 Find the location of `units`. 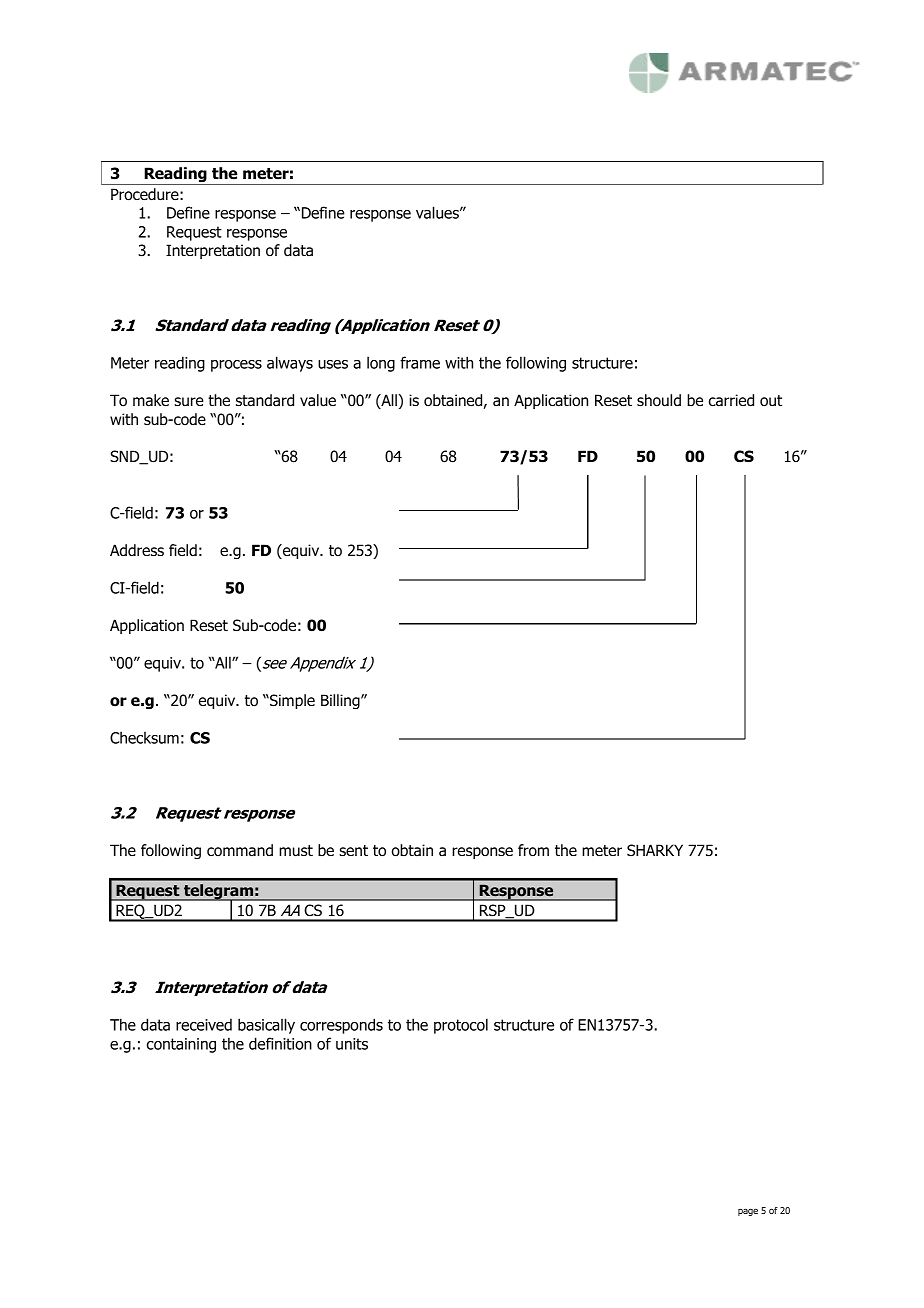

units is located at coordinates (352, 1044).
